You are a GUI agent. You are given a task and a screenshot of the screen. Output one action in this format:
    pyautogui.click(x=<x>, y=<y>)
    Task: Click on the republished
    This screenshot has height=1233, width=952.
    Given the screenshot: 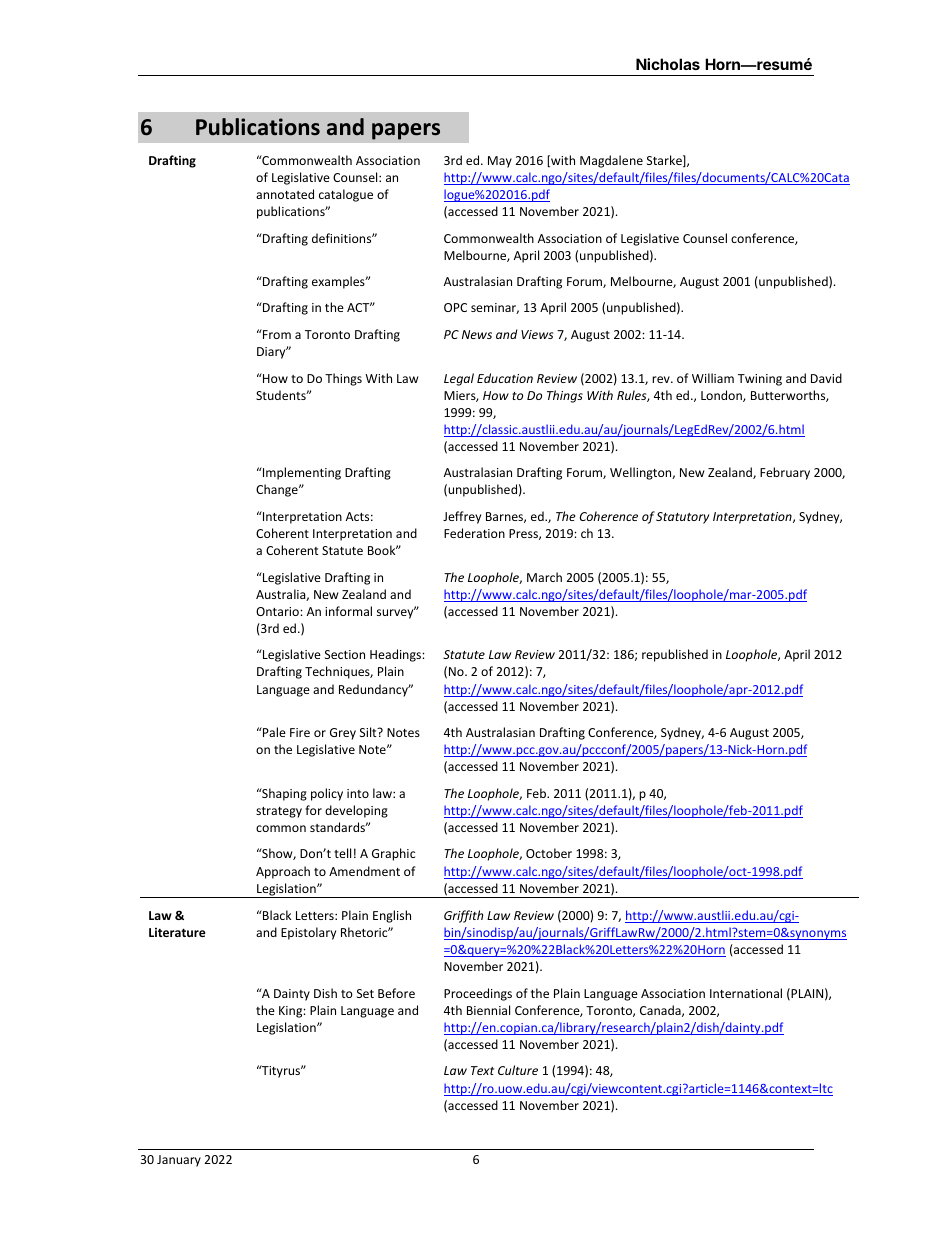 What is the action you would take?
    pyautogui.click(x=675, y=655)
